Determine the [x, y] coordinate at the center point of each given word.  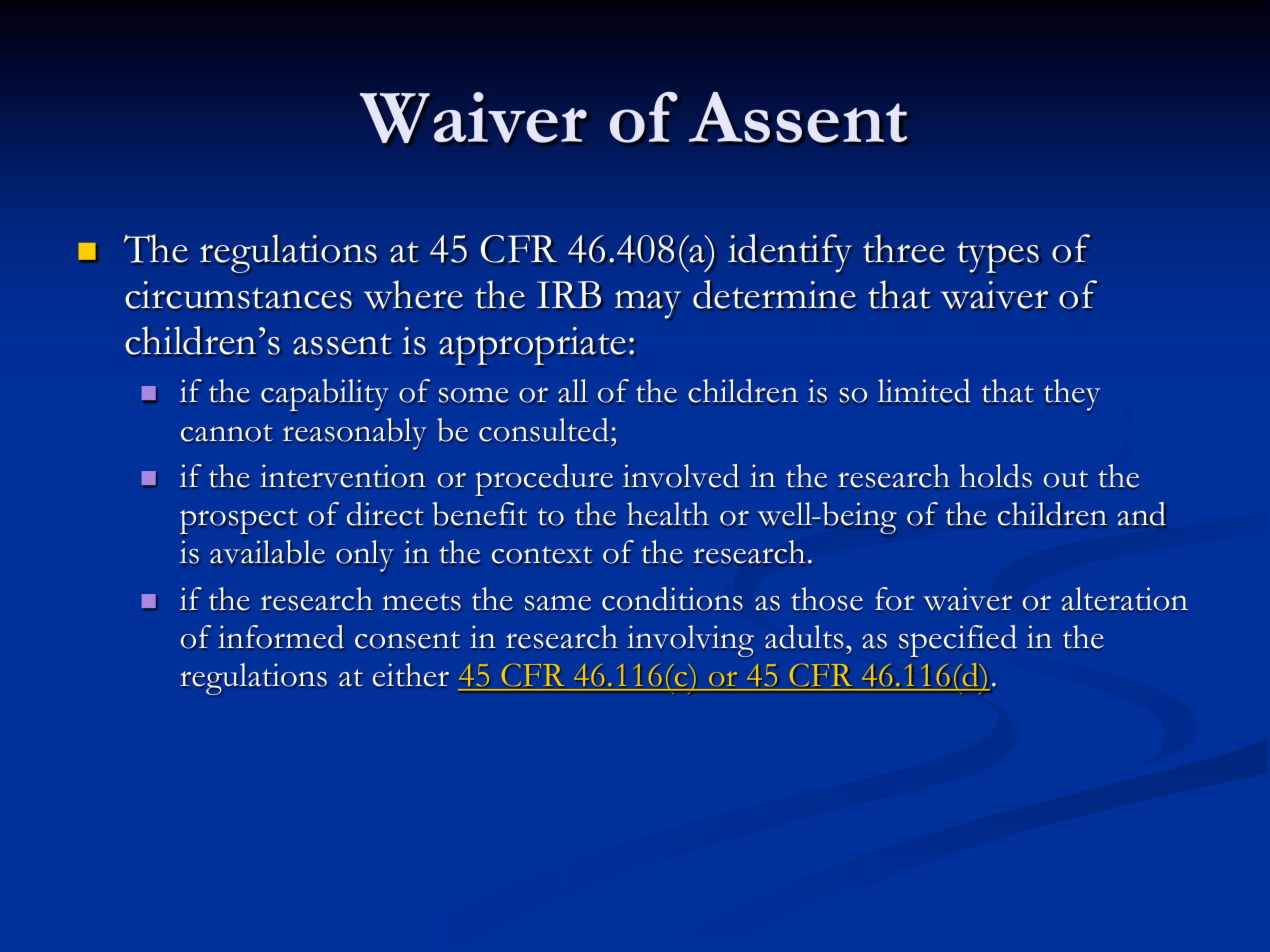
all [573, 391]
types [998, 258]
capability [325, 396]
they [1072, 395]
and [1142, 514]
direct [385, 514]
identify [790, 253]
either [411, 675]
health [668, 515]
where [413, 294]
